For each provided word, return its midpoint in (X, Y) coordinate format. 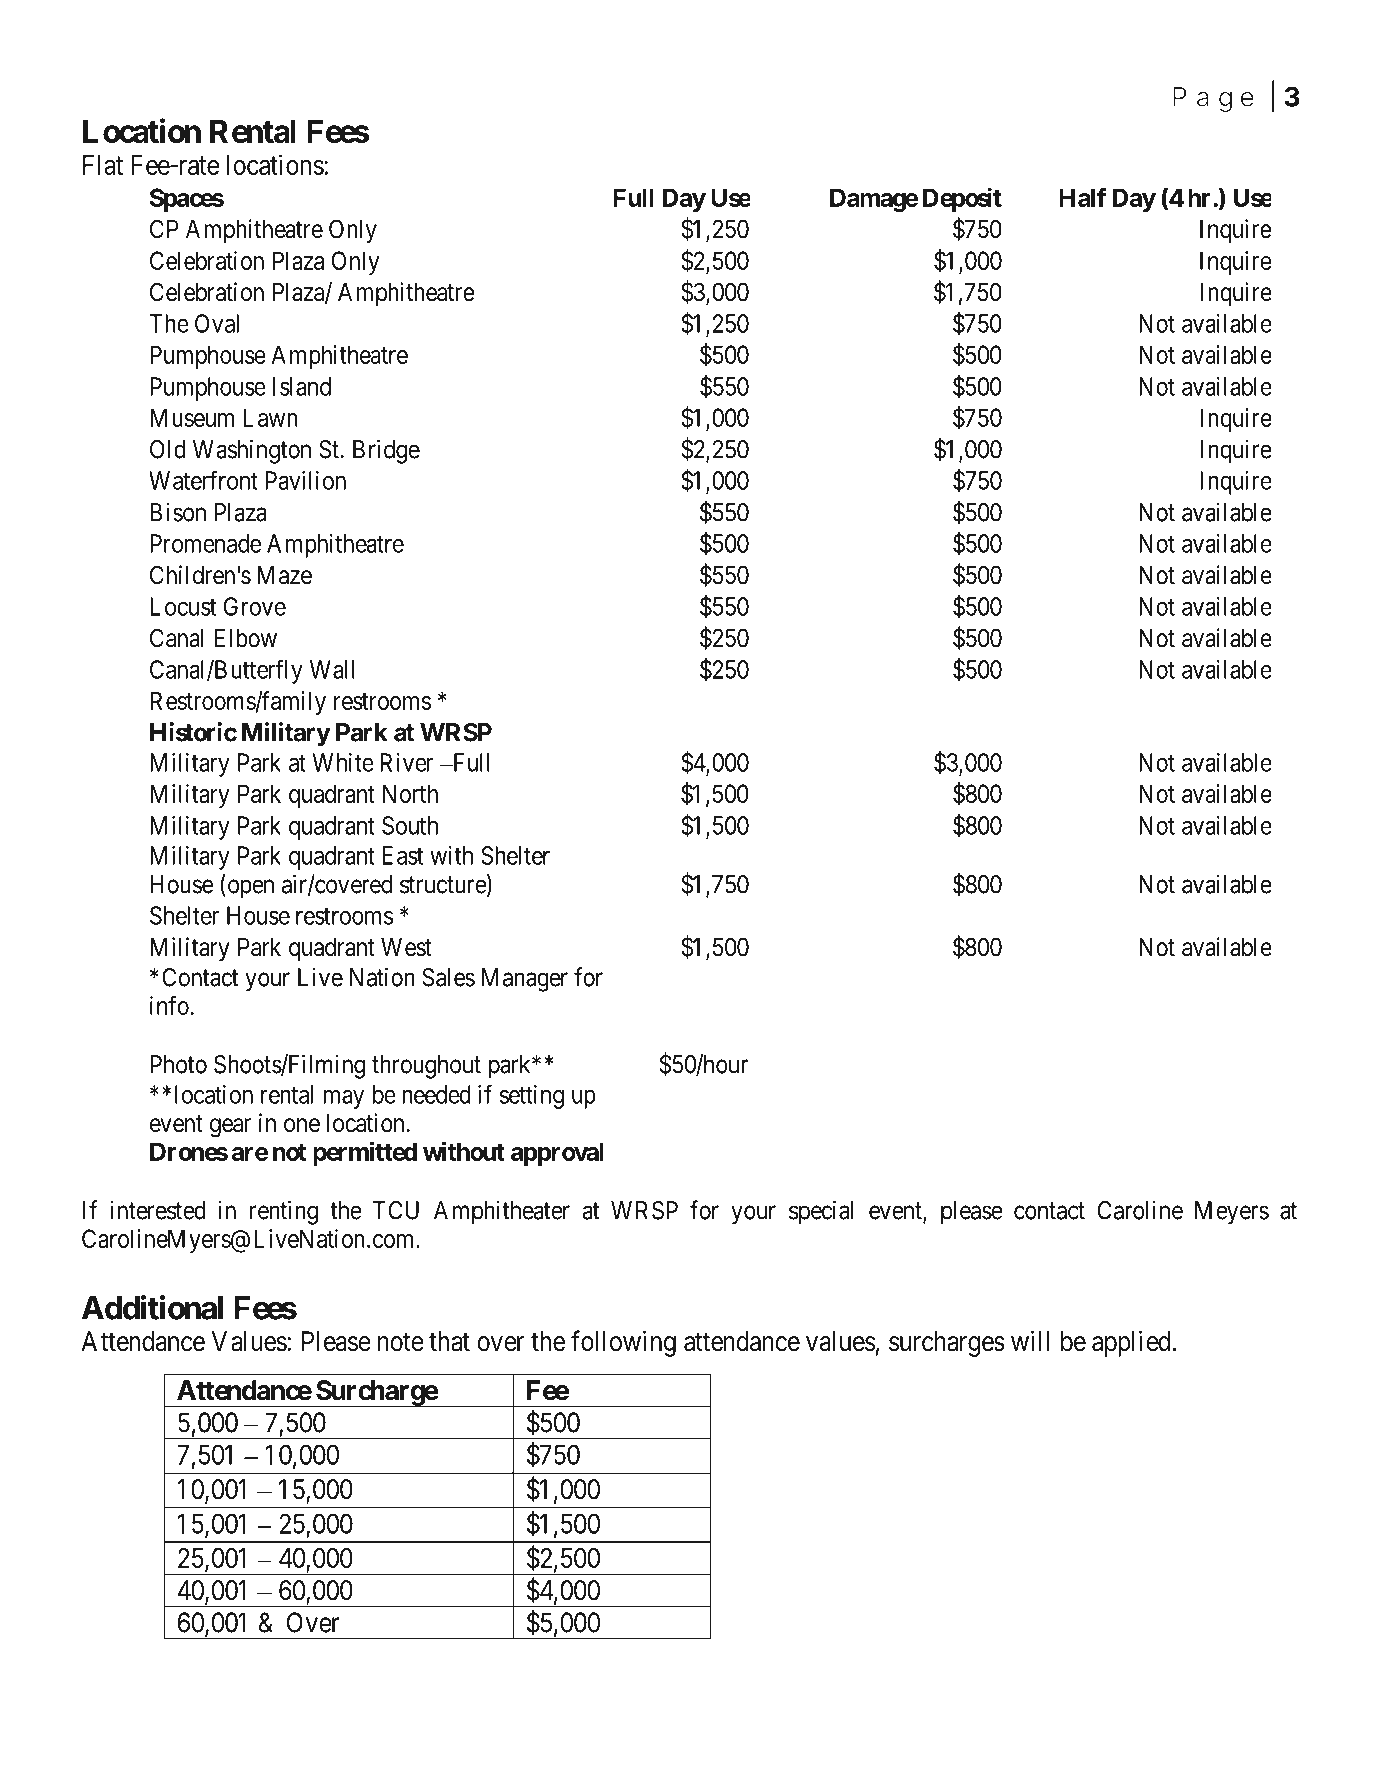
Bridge (386, 451)
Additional (152, 1307)
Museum (192, 417)
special (821, 1212)
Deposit (962, 199)
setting (532, 1097)
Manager (525, 980)
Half (1083, 197)
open (249, 889)
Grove (255, 606)
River (406, 762)
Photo (178, 1064)
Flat (103, 165)
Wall (332, 669)
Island (302, 386)
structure (443, 885)
